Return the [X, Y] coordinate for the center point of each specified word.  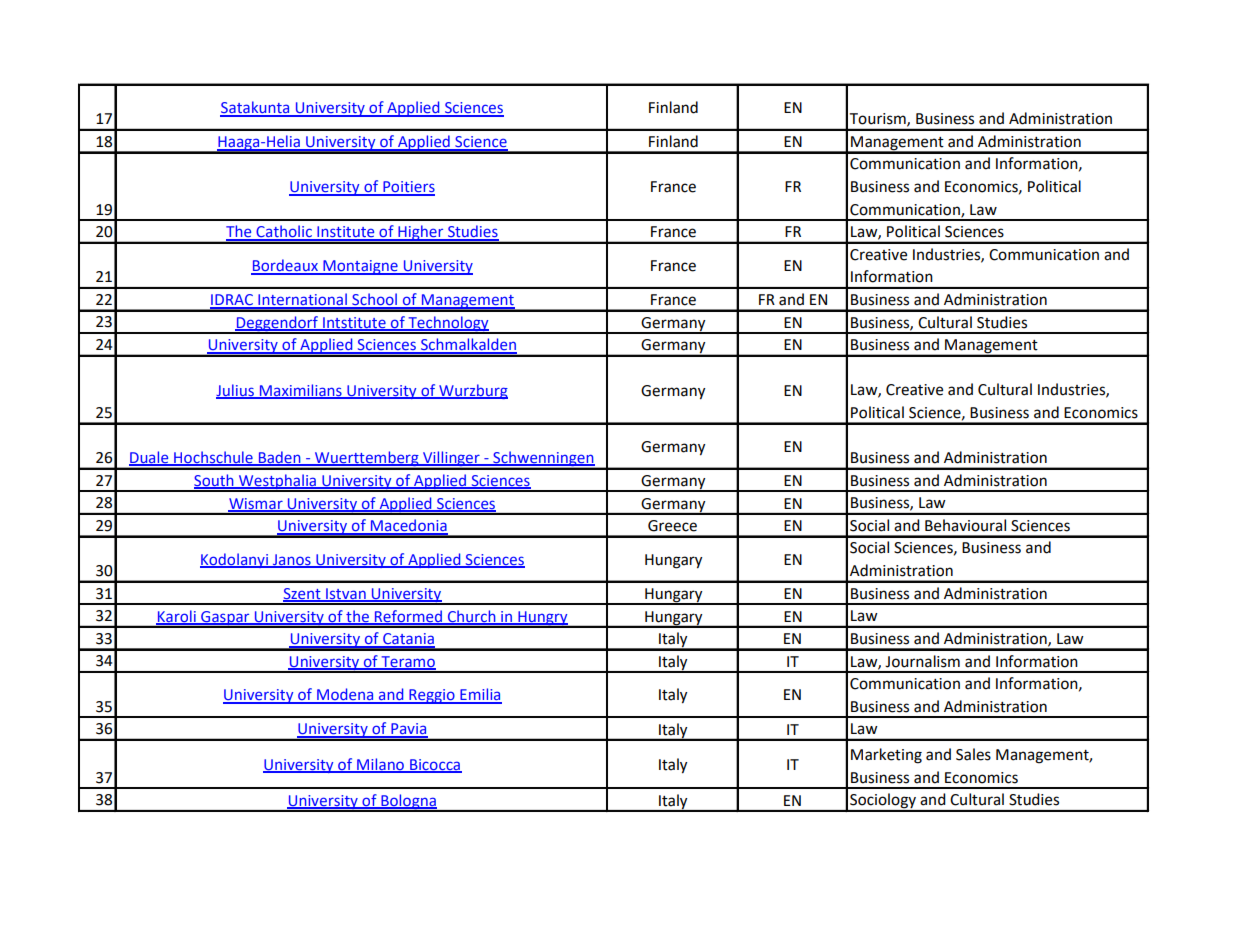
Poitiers [408, 188]
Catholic [284, 233]
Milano [380, 765]
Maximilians [300, 391]
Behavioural [965, 525]
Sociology [883, 802]
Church [471, 617]
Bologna [408, 802]
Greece [672, 526]
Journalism [922, 661]
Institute [346, 233]
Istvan [346, 595]
